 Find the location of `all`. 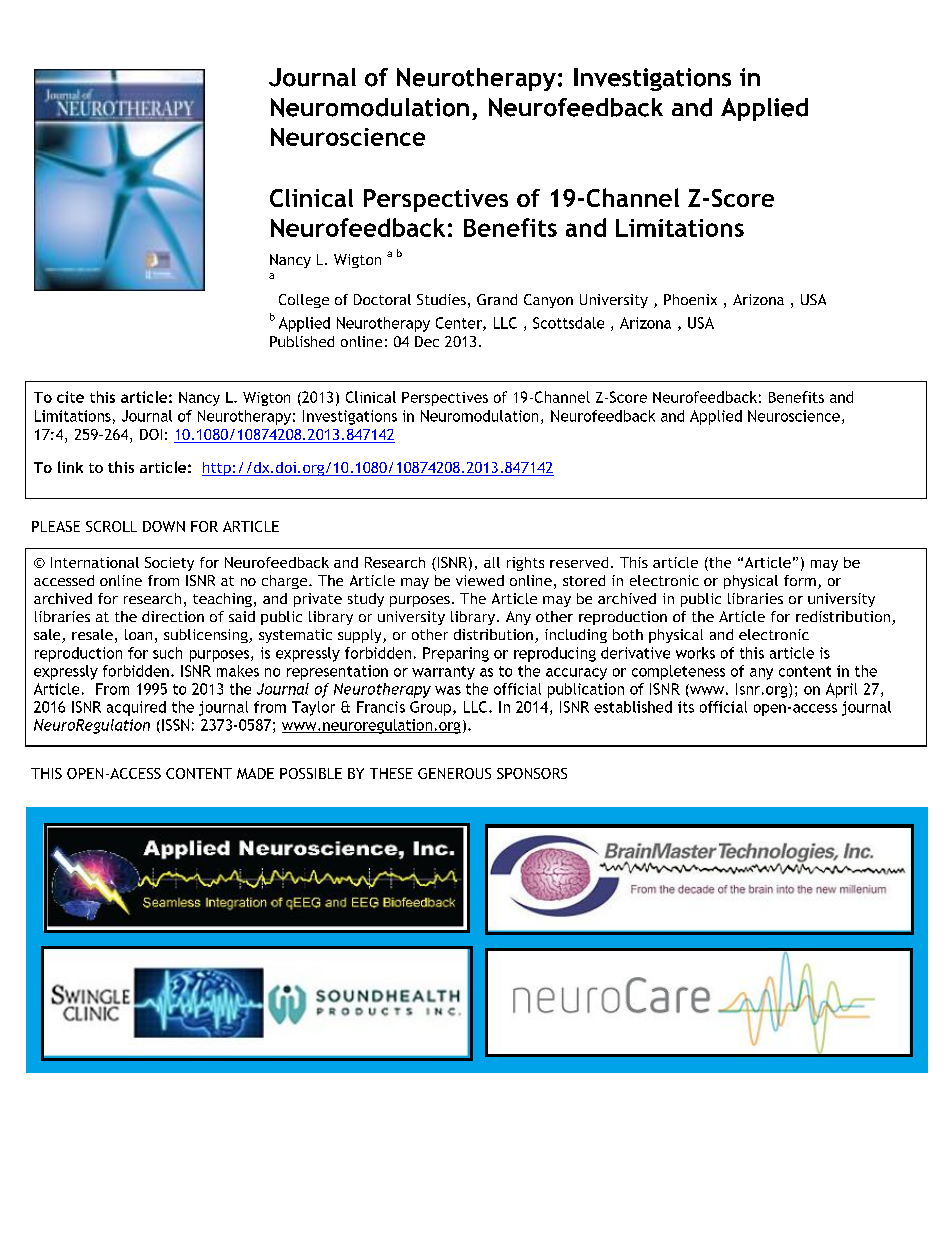

all is located at coordinates (492, 562).
